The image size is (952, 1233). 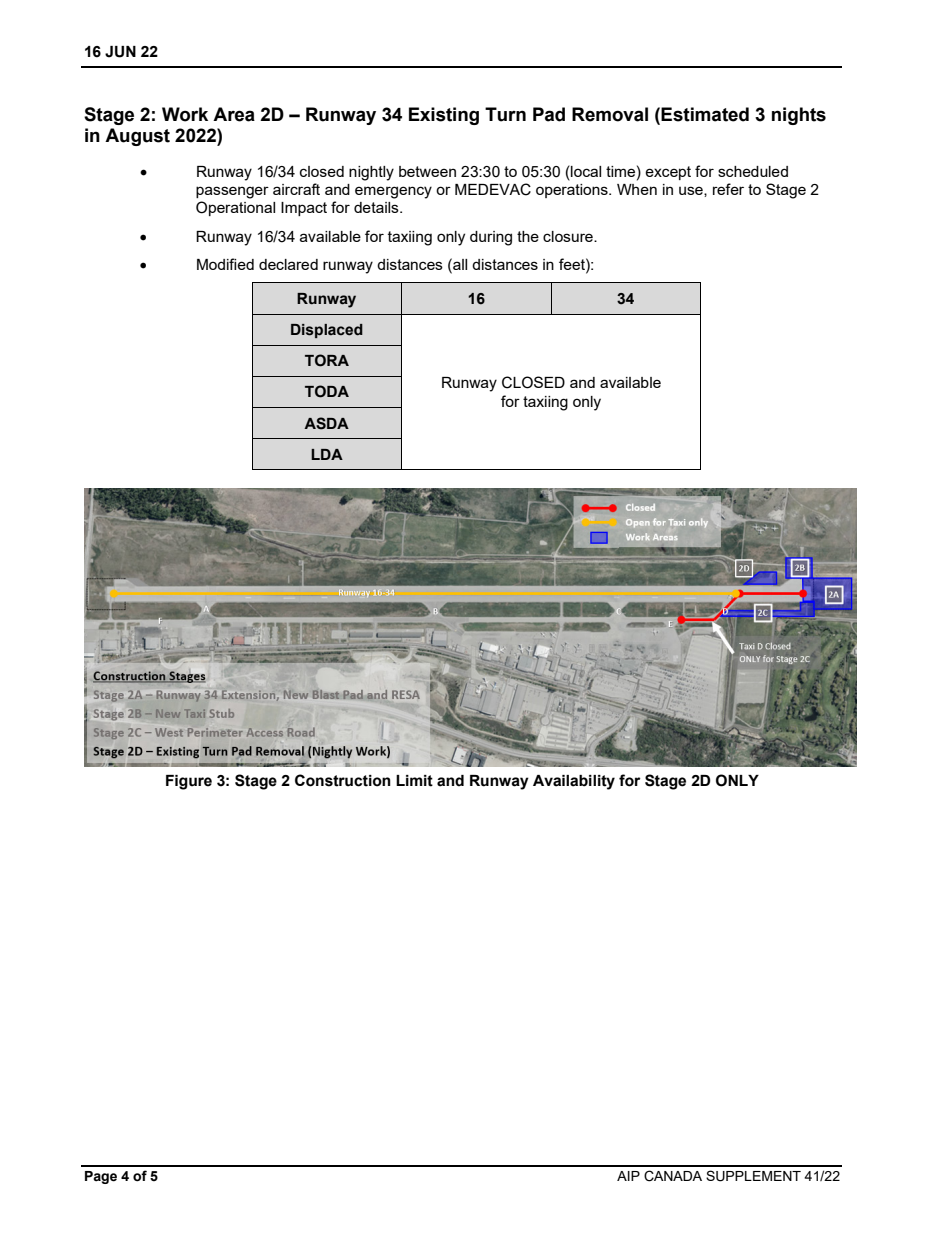 I want to click on Limit, so click(x=414, y=781).
